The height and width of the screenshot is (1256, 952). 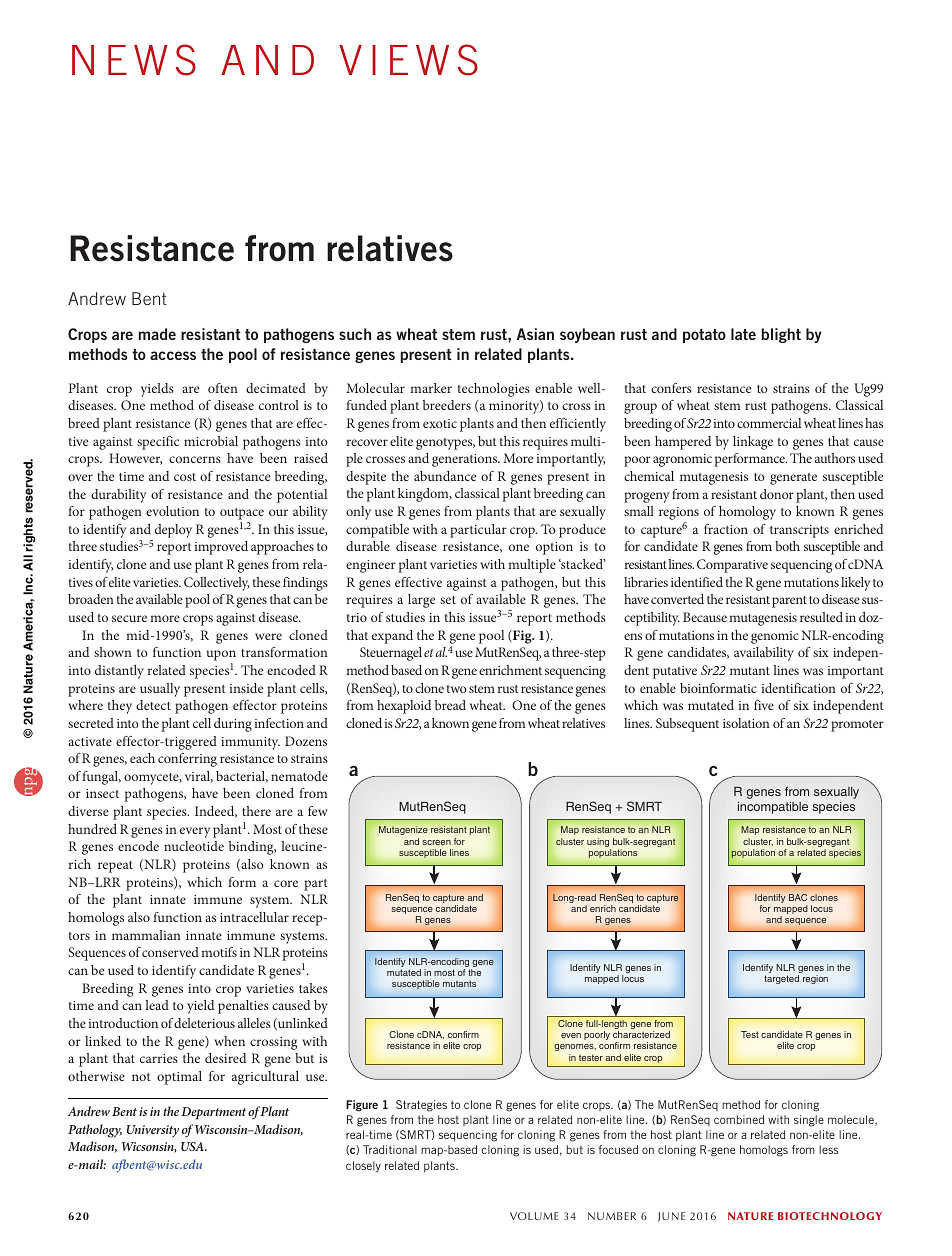 What do you see at coordinates (436, 842) in the screenshot?
I see `screen` at bounding box center [436, 842].
